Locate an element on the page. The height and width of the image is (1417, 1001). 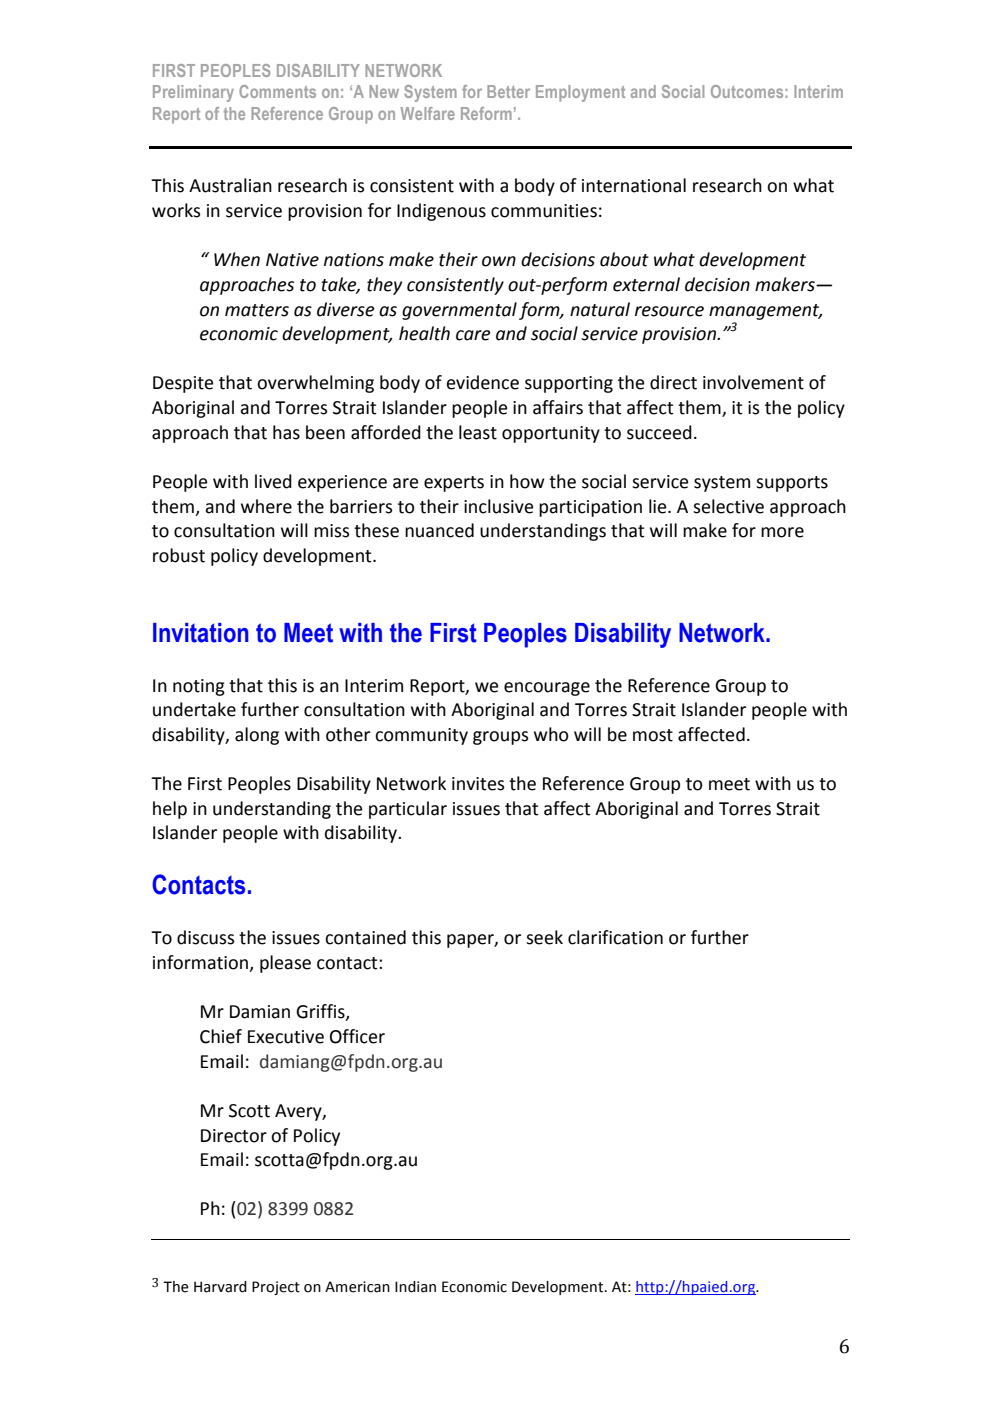
Better is located at coordinates (508, 91).
